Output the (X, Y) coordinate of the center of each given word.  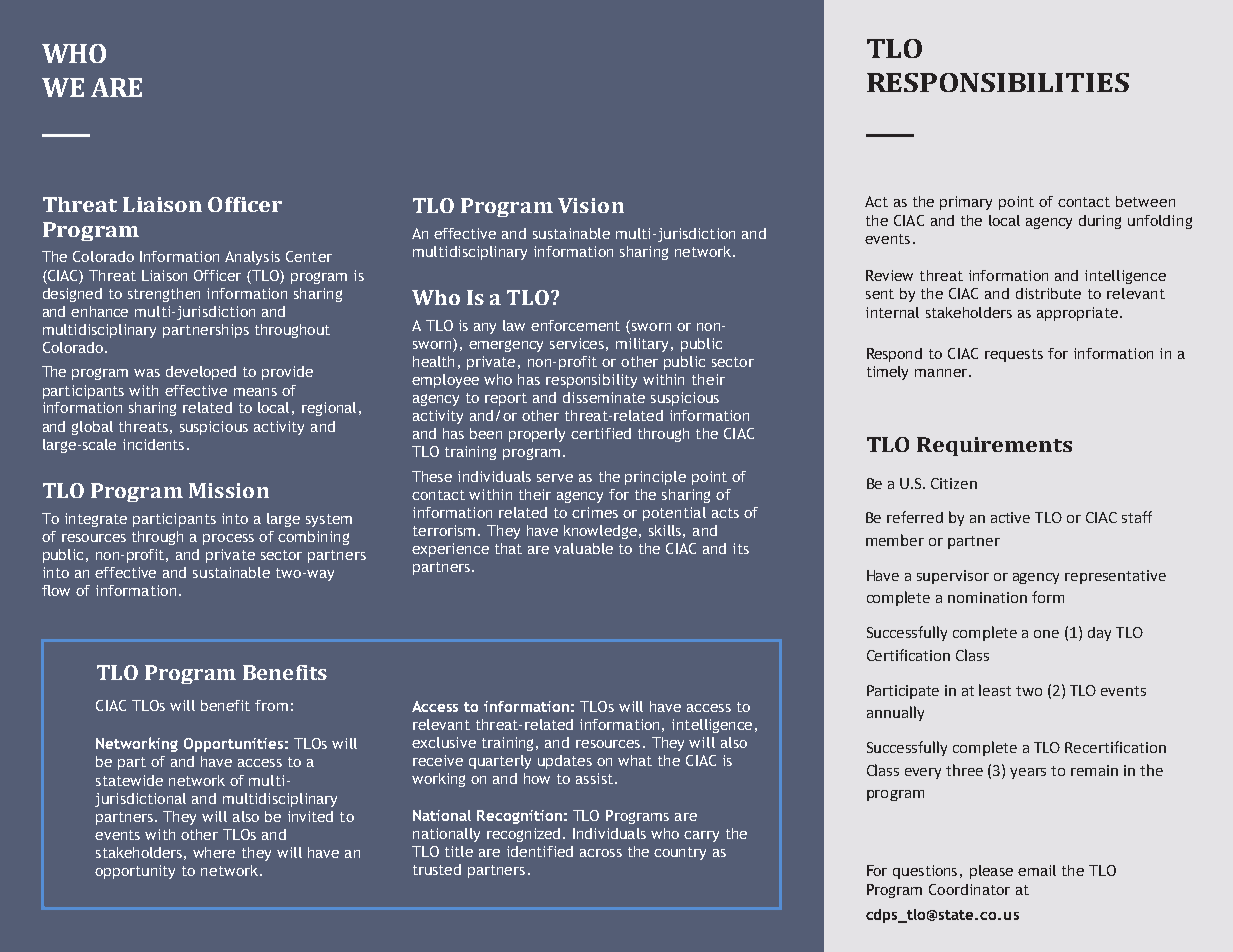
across (601, 853)
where (214, 852)
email (1037, 870)
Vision (591, 205)
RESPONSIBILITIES (998, 82)
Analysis (252, 258)
